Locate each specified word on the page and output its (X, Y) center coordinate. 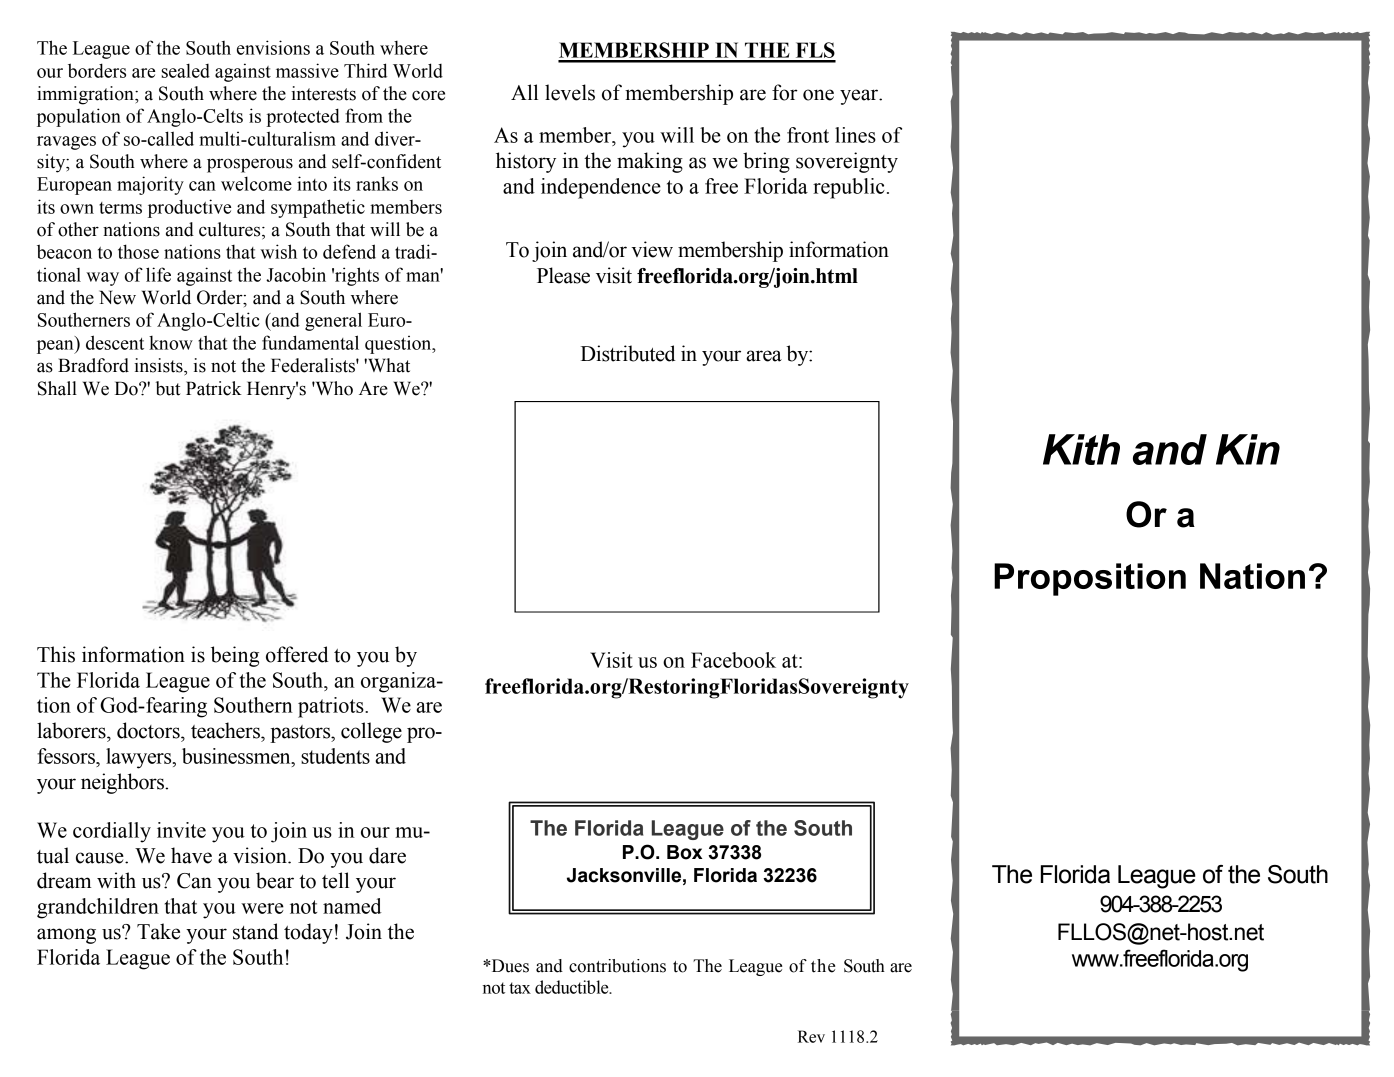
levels (570, 92)
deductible (573, 987)
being (235, 656)
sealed (185, 70)
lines (855, 135)
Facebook (733, 660)
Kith (1081, 449)
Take (158, 931)
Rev (811, 1036)
